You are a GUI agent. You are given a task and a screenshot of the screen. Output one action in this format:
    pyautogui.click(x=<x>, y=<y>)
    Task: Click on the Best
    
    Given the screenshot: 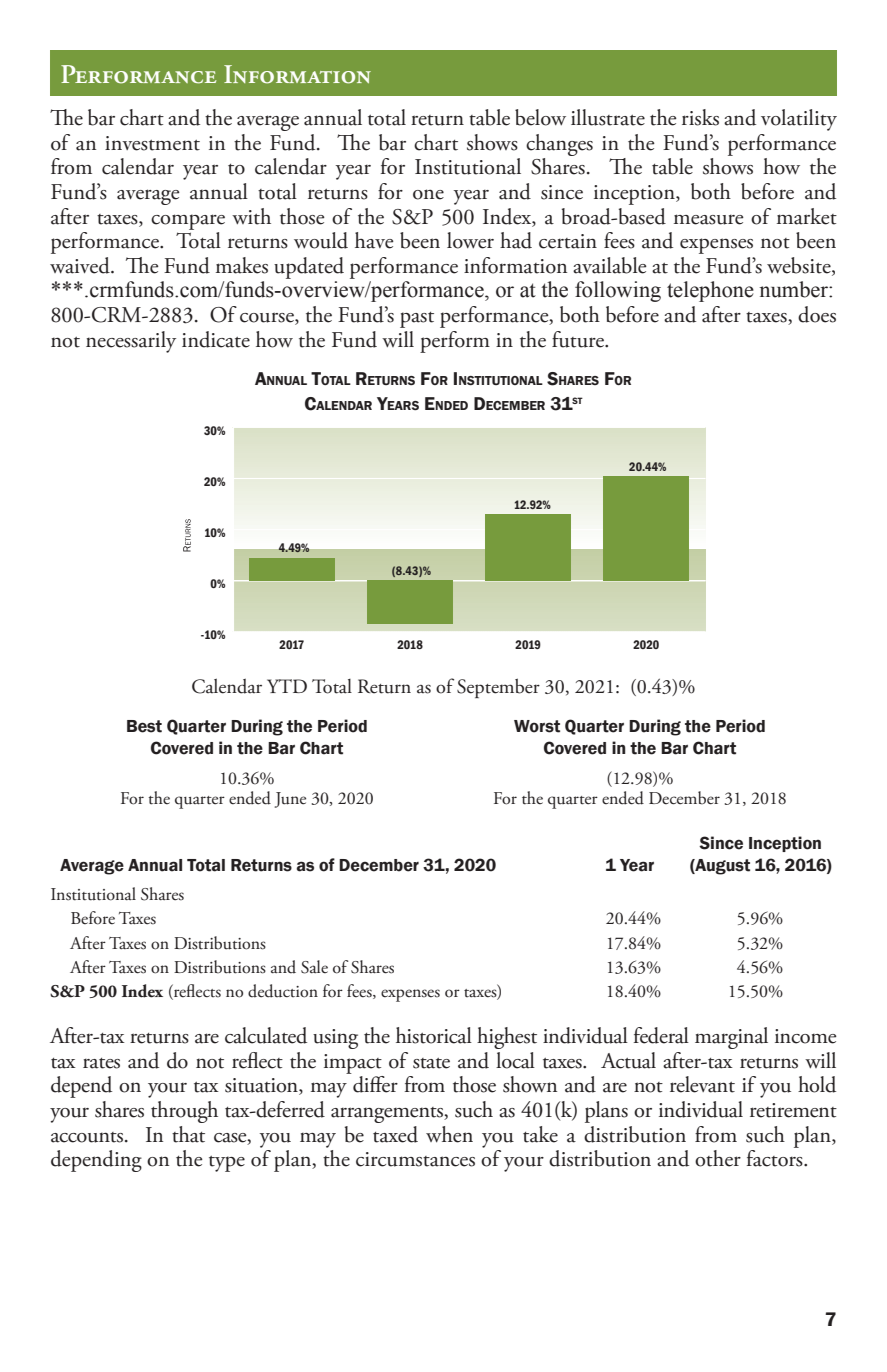 What is the action you would take?
    pyautogui.click(x=144, y=726)
